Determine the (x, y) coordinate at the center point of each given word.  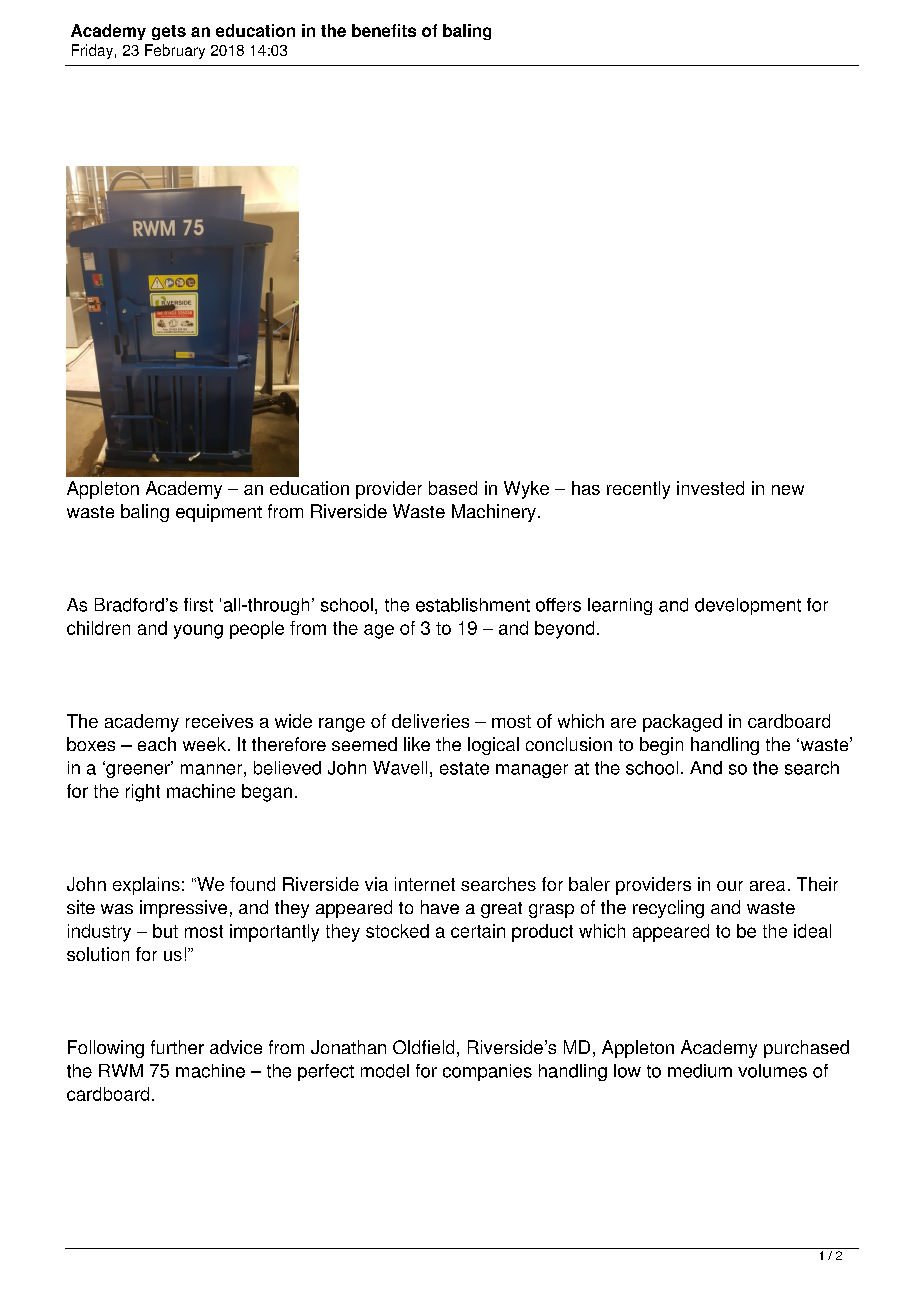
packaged (682, 723)
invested (710, 488)
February (175, 51)
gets (169, 32)
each (157, 744)
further (177, 1047)
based (453, 488)
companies (487, 1072)
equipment (219, 513)
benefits (384, 30)
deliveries (430, 721)
